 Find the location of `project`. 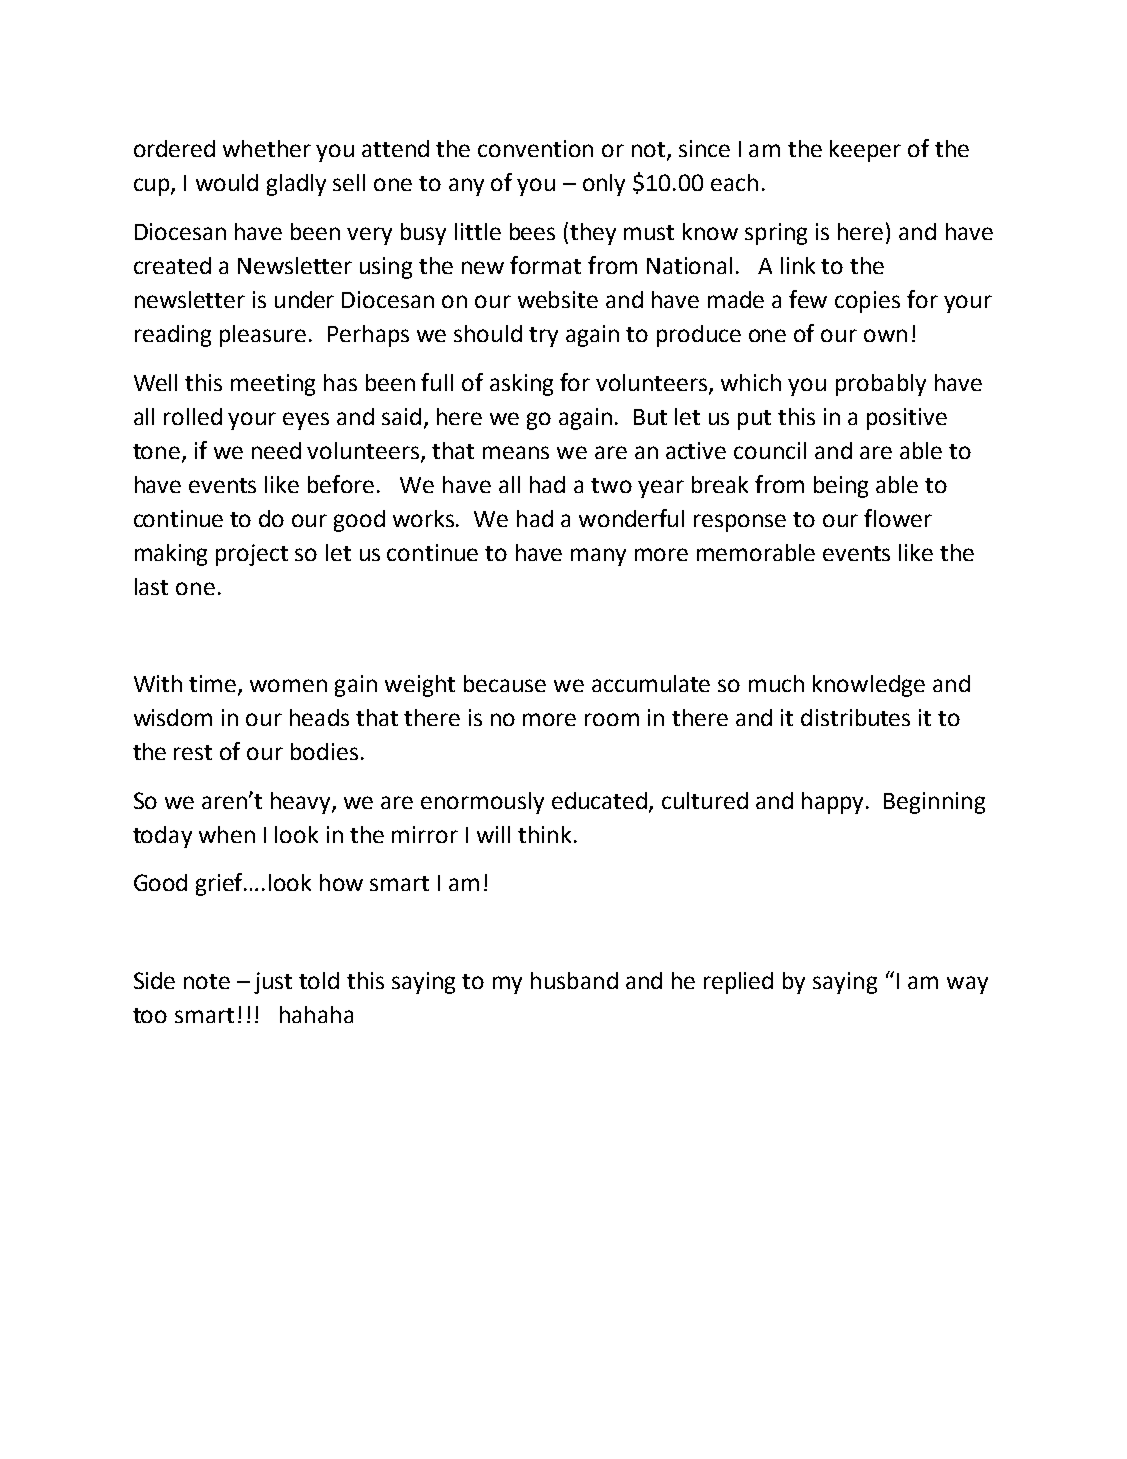

project is located at coordinates (252, 555).
